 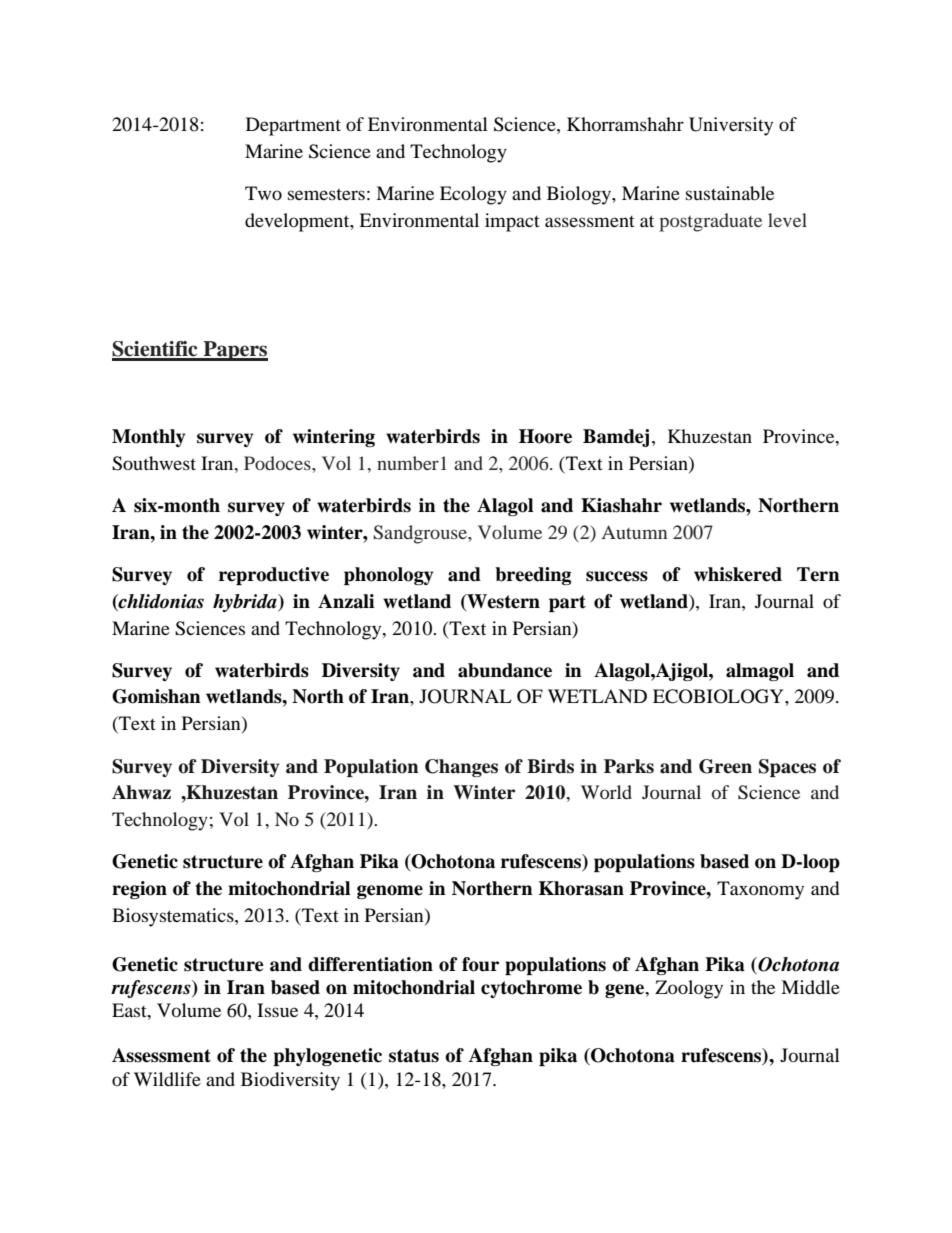 I want to click on Ecology, so click(x=473, y=195).
